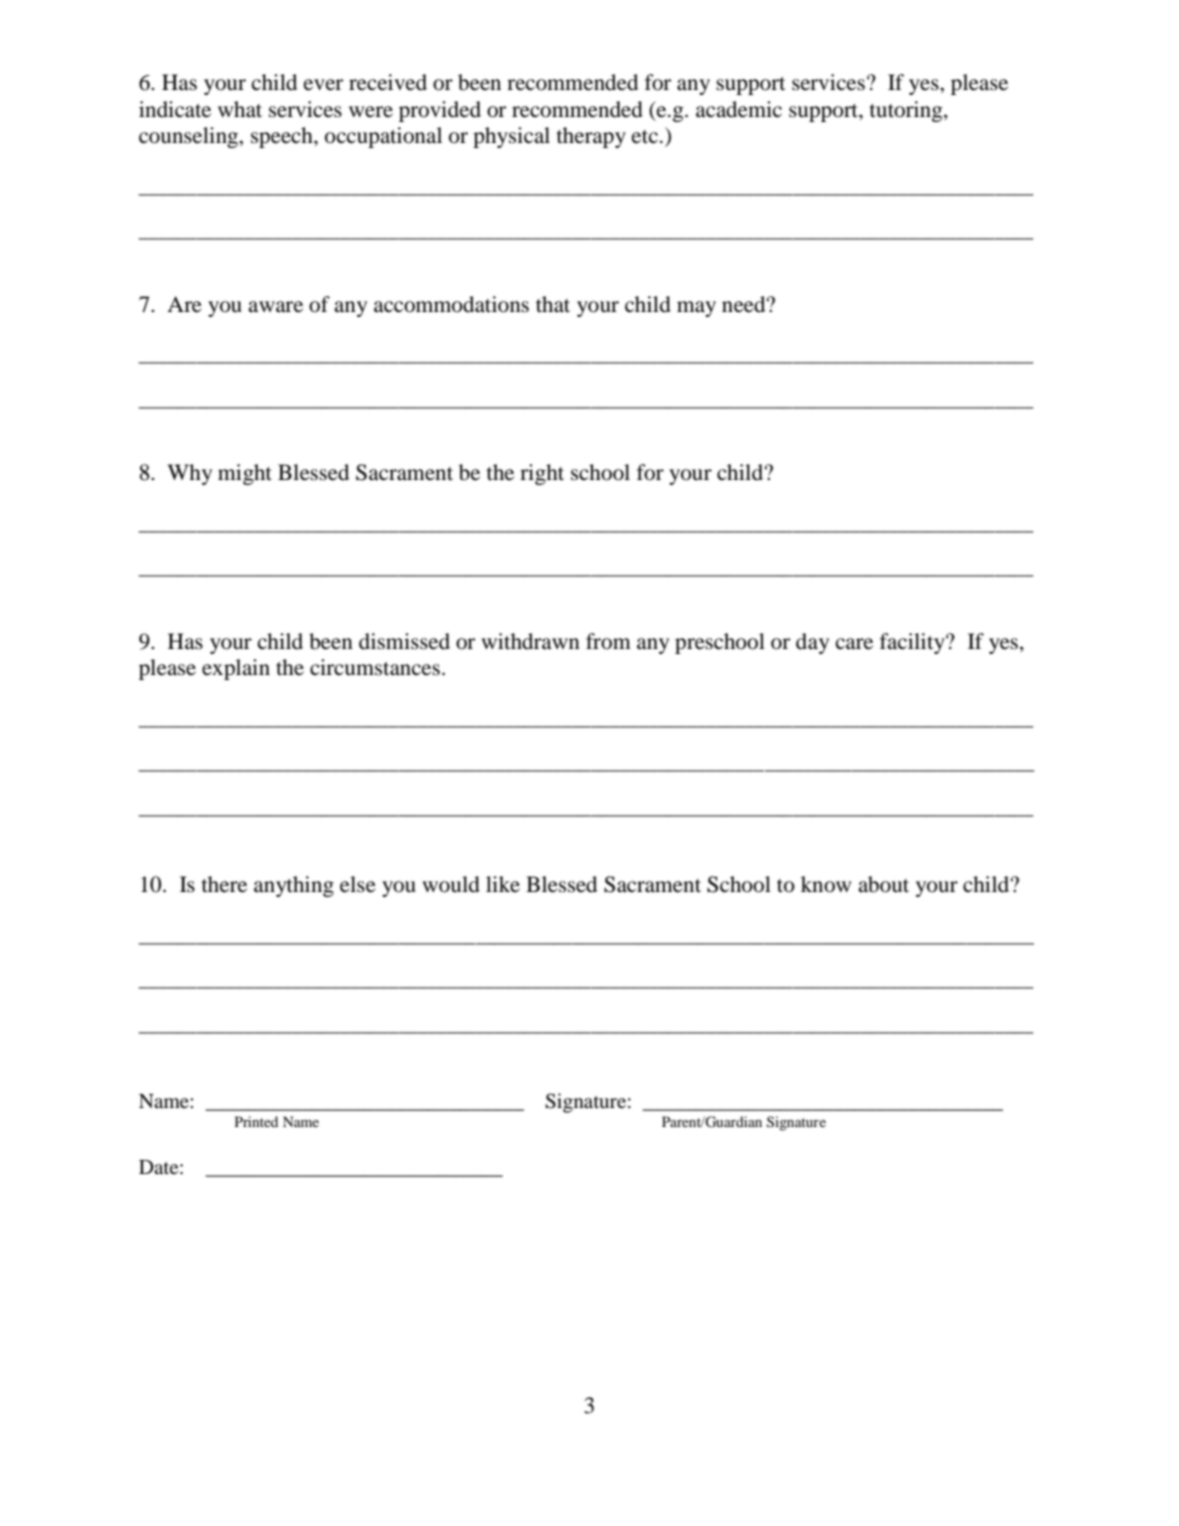 The height and width of the image is (1526, 1179). I want to click on Printed, so click(256, 1121).
